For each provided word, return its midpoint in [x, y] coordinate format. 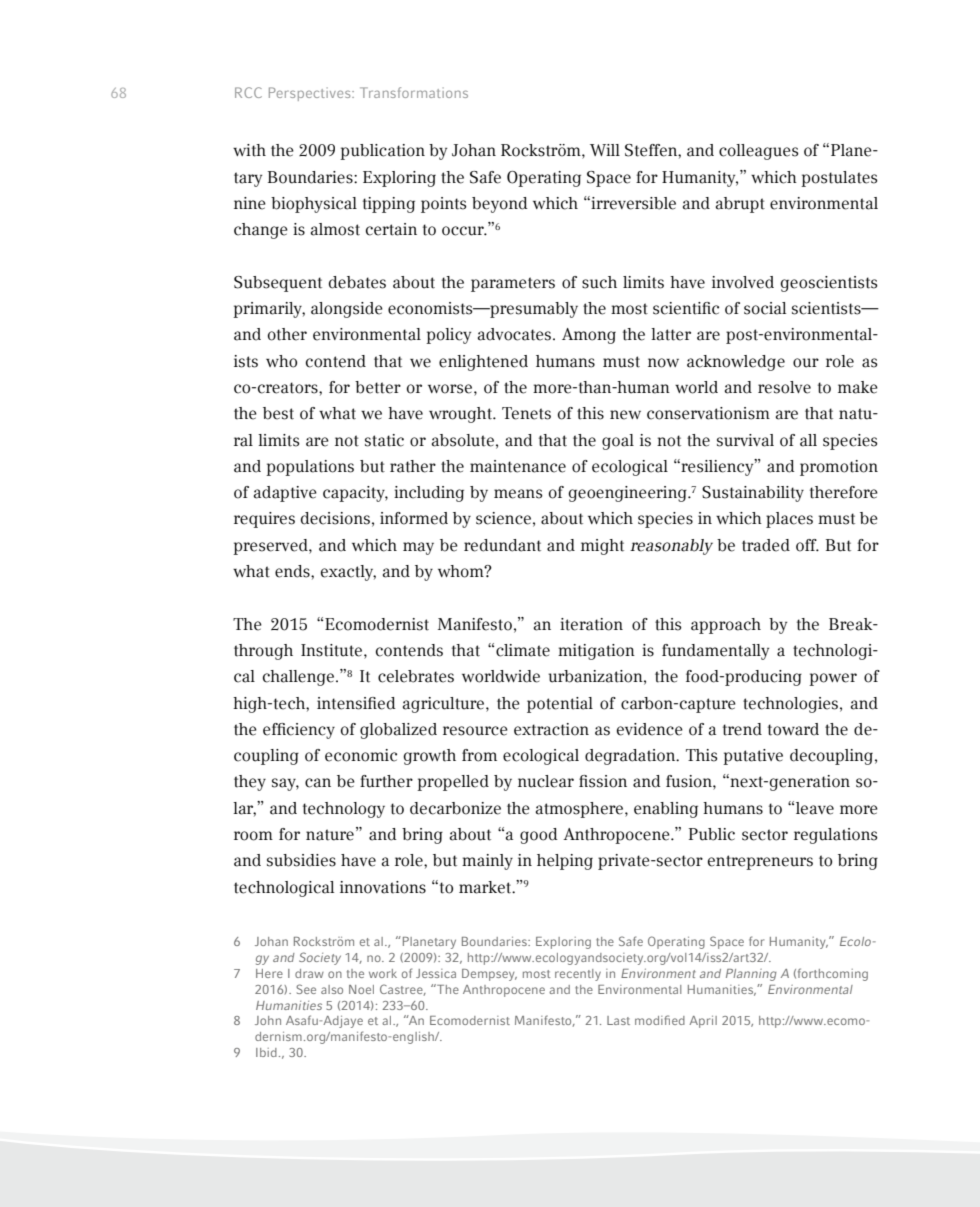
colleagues [759, 152]
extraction [551, 729]
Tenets [526, 413]
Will [605, 150]
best [278, 413]
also [332, 989]
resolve [784, 387]
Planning [751, 975]
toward [793, 729]
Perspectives [311, 94]
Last [618, 1020]
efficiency [299, 731]
